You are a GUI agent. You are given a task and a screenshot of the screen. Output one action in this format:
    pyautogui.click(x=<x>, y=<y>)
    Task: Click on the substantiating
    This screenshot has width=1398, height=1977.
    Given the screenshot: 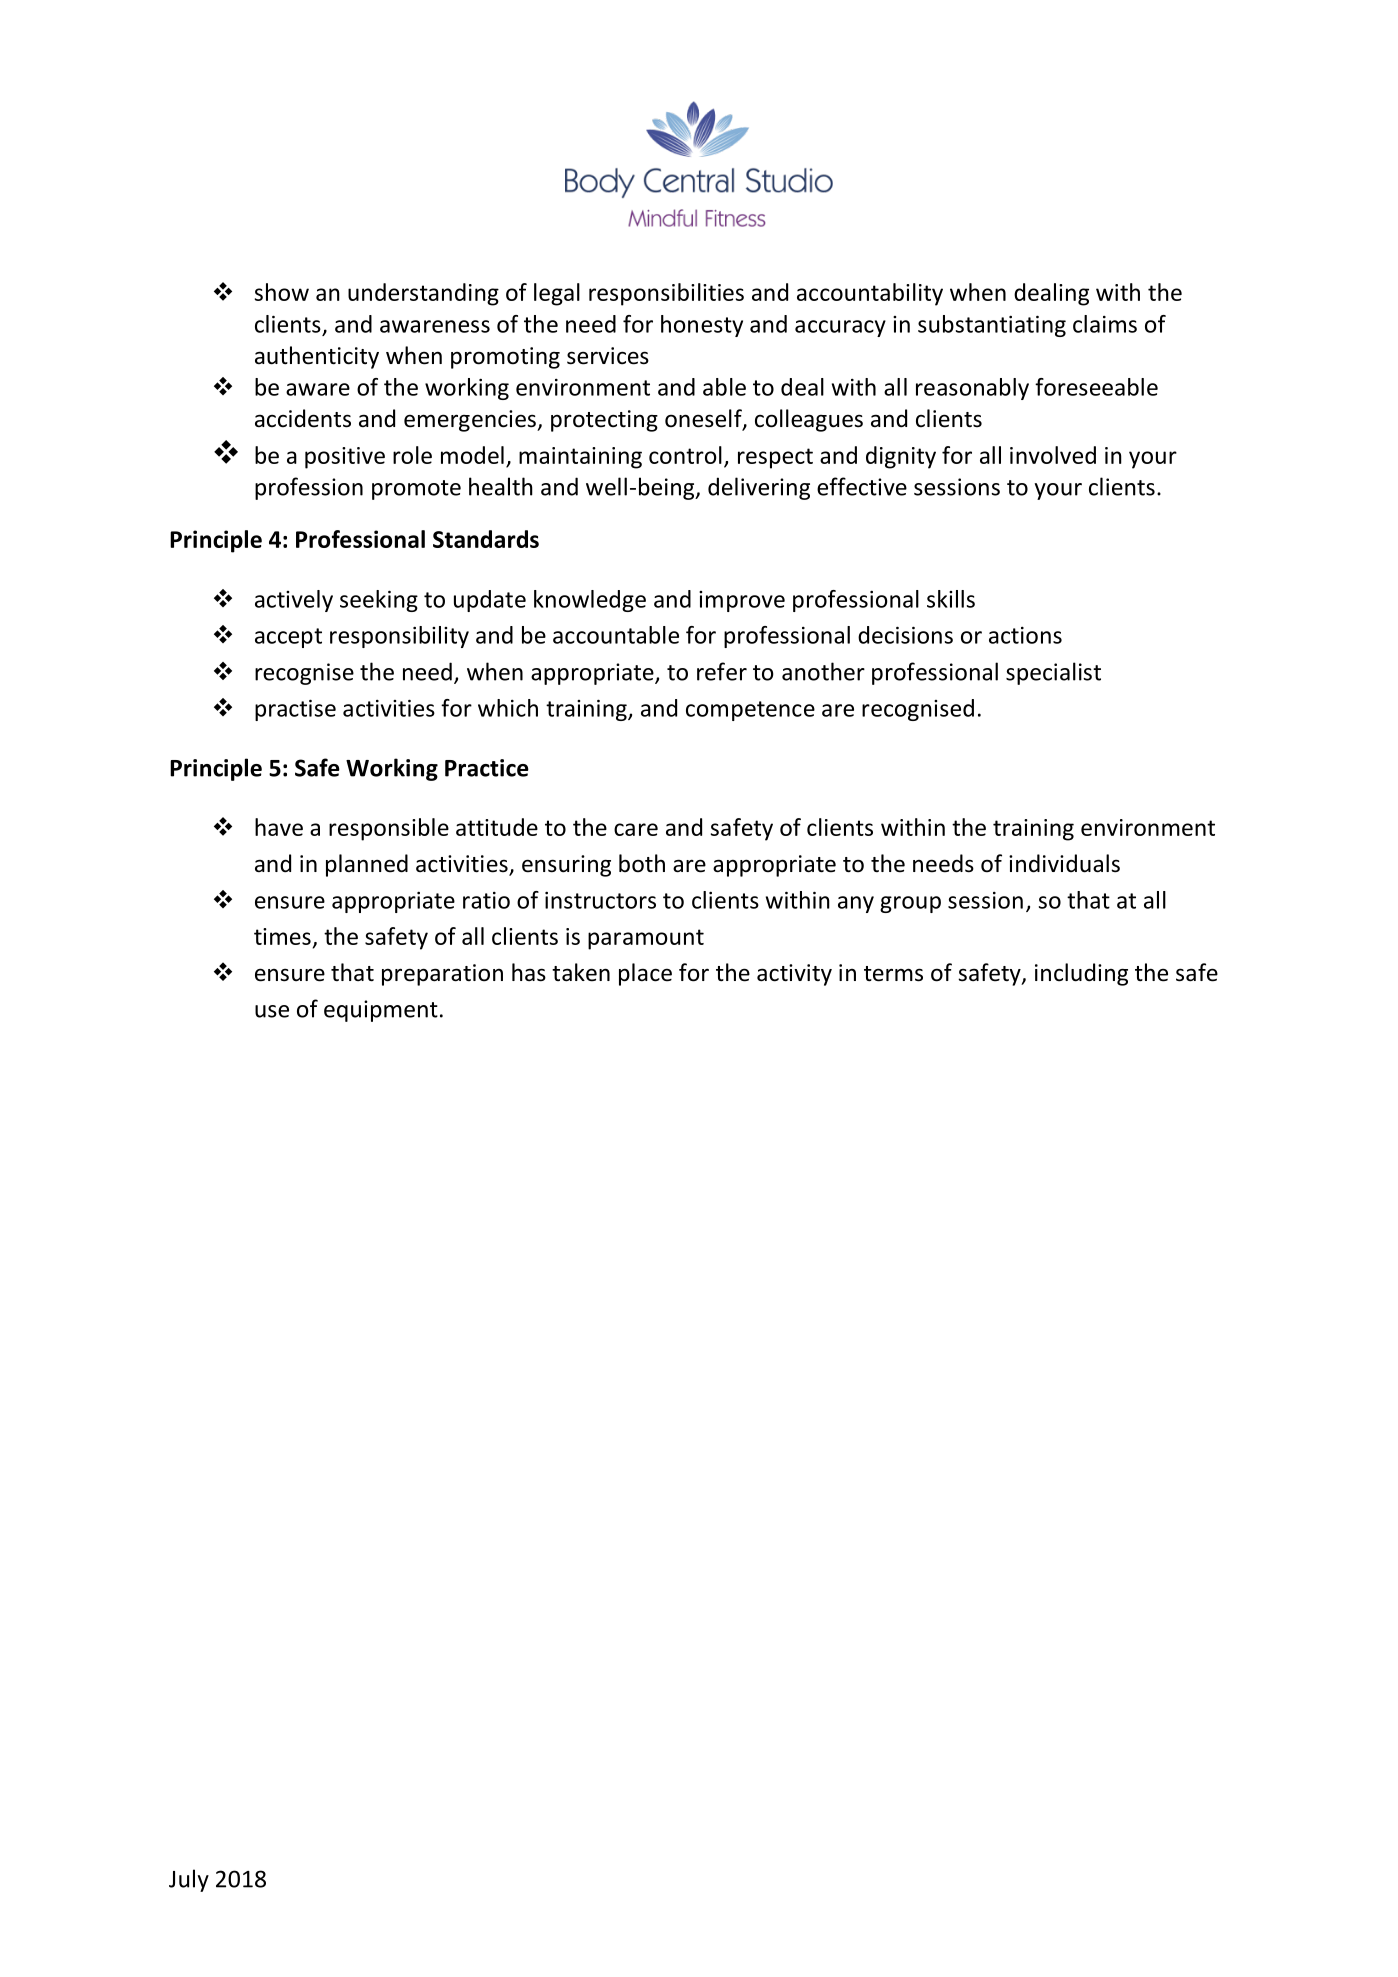 What is the action you would take?
    pyautogui.click(x=992, y=326)
